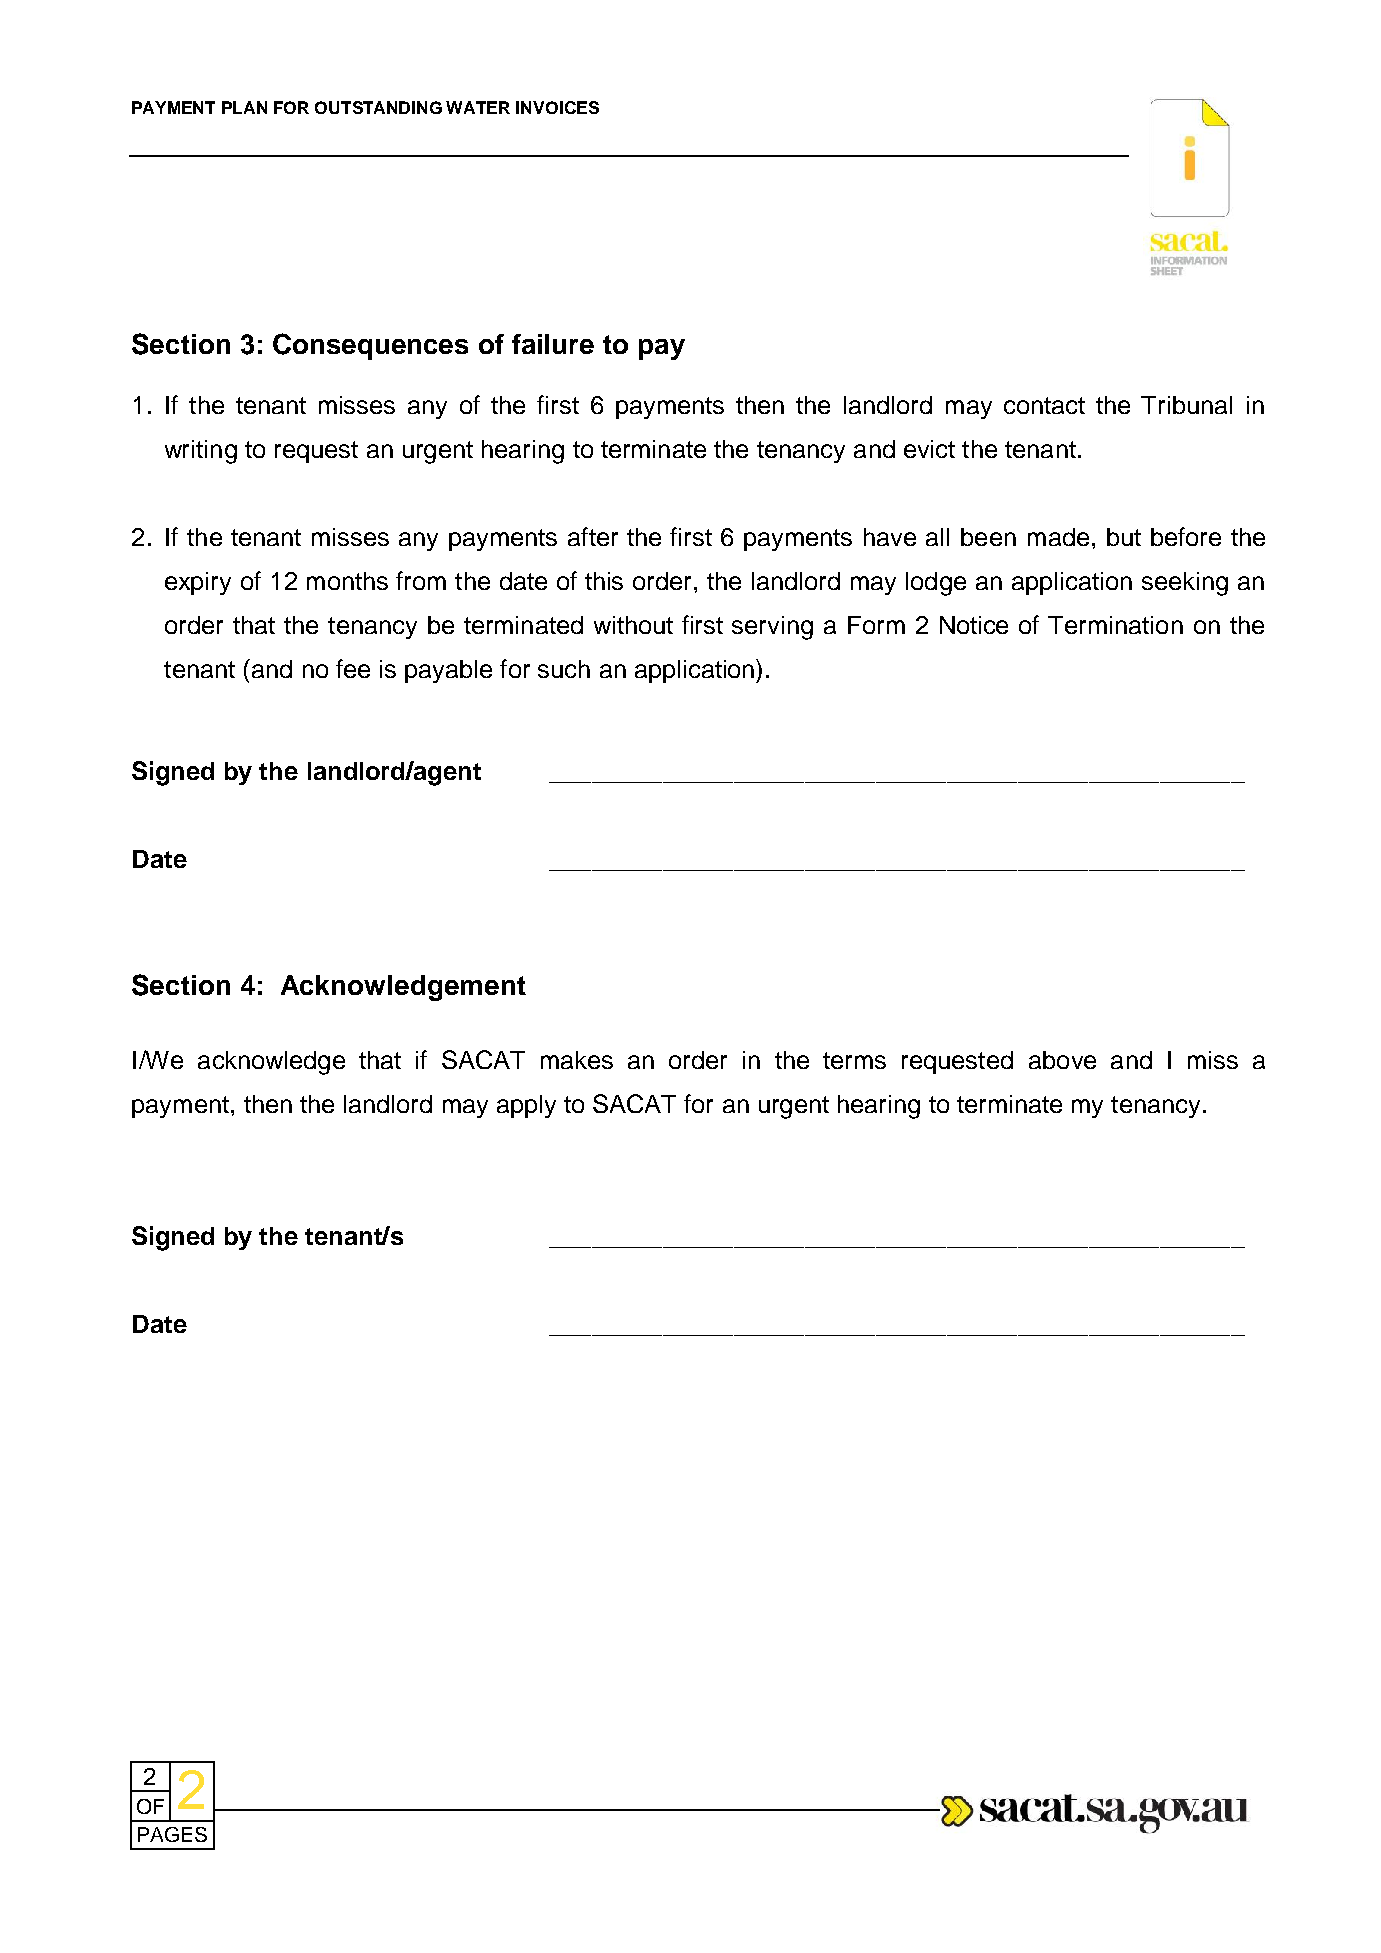 The height and width of the page is (1953, 1381). I want to click on fee, so click(353, 668).
